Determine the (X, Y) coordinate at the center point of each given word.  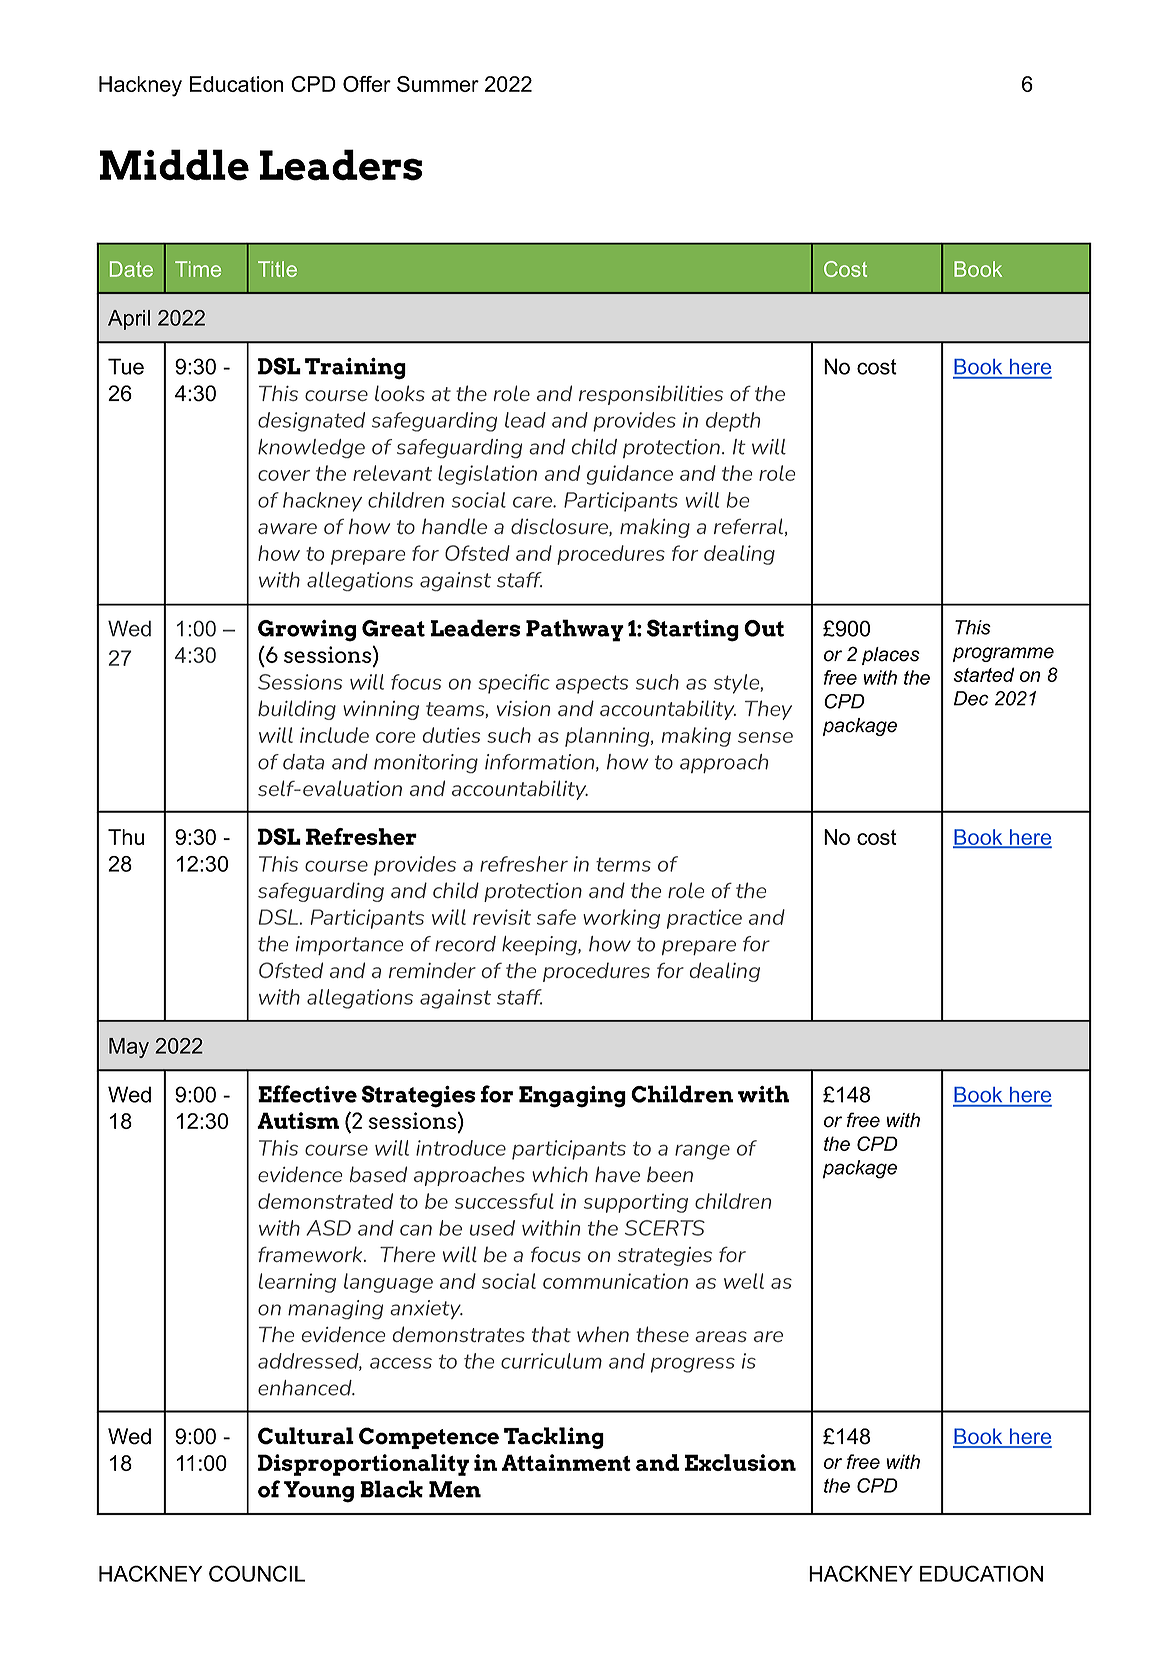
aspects (592, 684)
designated (311, 422)
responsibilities (651, 395)
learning (297, 1283)
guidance (630, 475)
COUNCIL (257, 1573)
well (744, 1281)
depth (733, 422)
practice (704, 919)
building (297, 710)
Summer (438, 84)
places (891, 656)
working (621, 919)
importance (349, 945)
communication (615, 1281)
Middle (174, 165)
